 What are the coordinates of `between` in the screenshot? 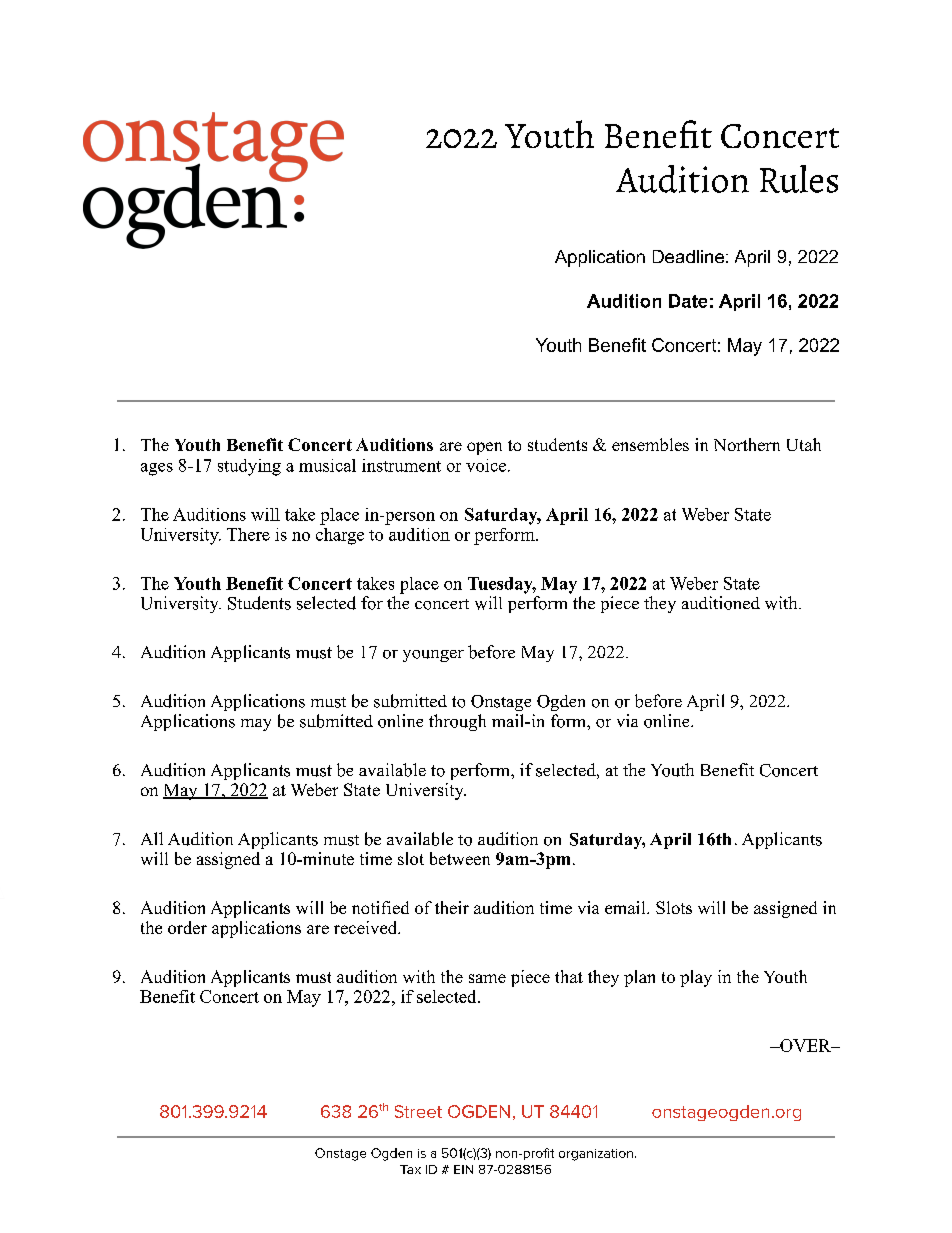 It's located at (460, 858).
